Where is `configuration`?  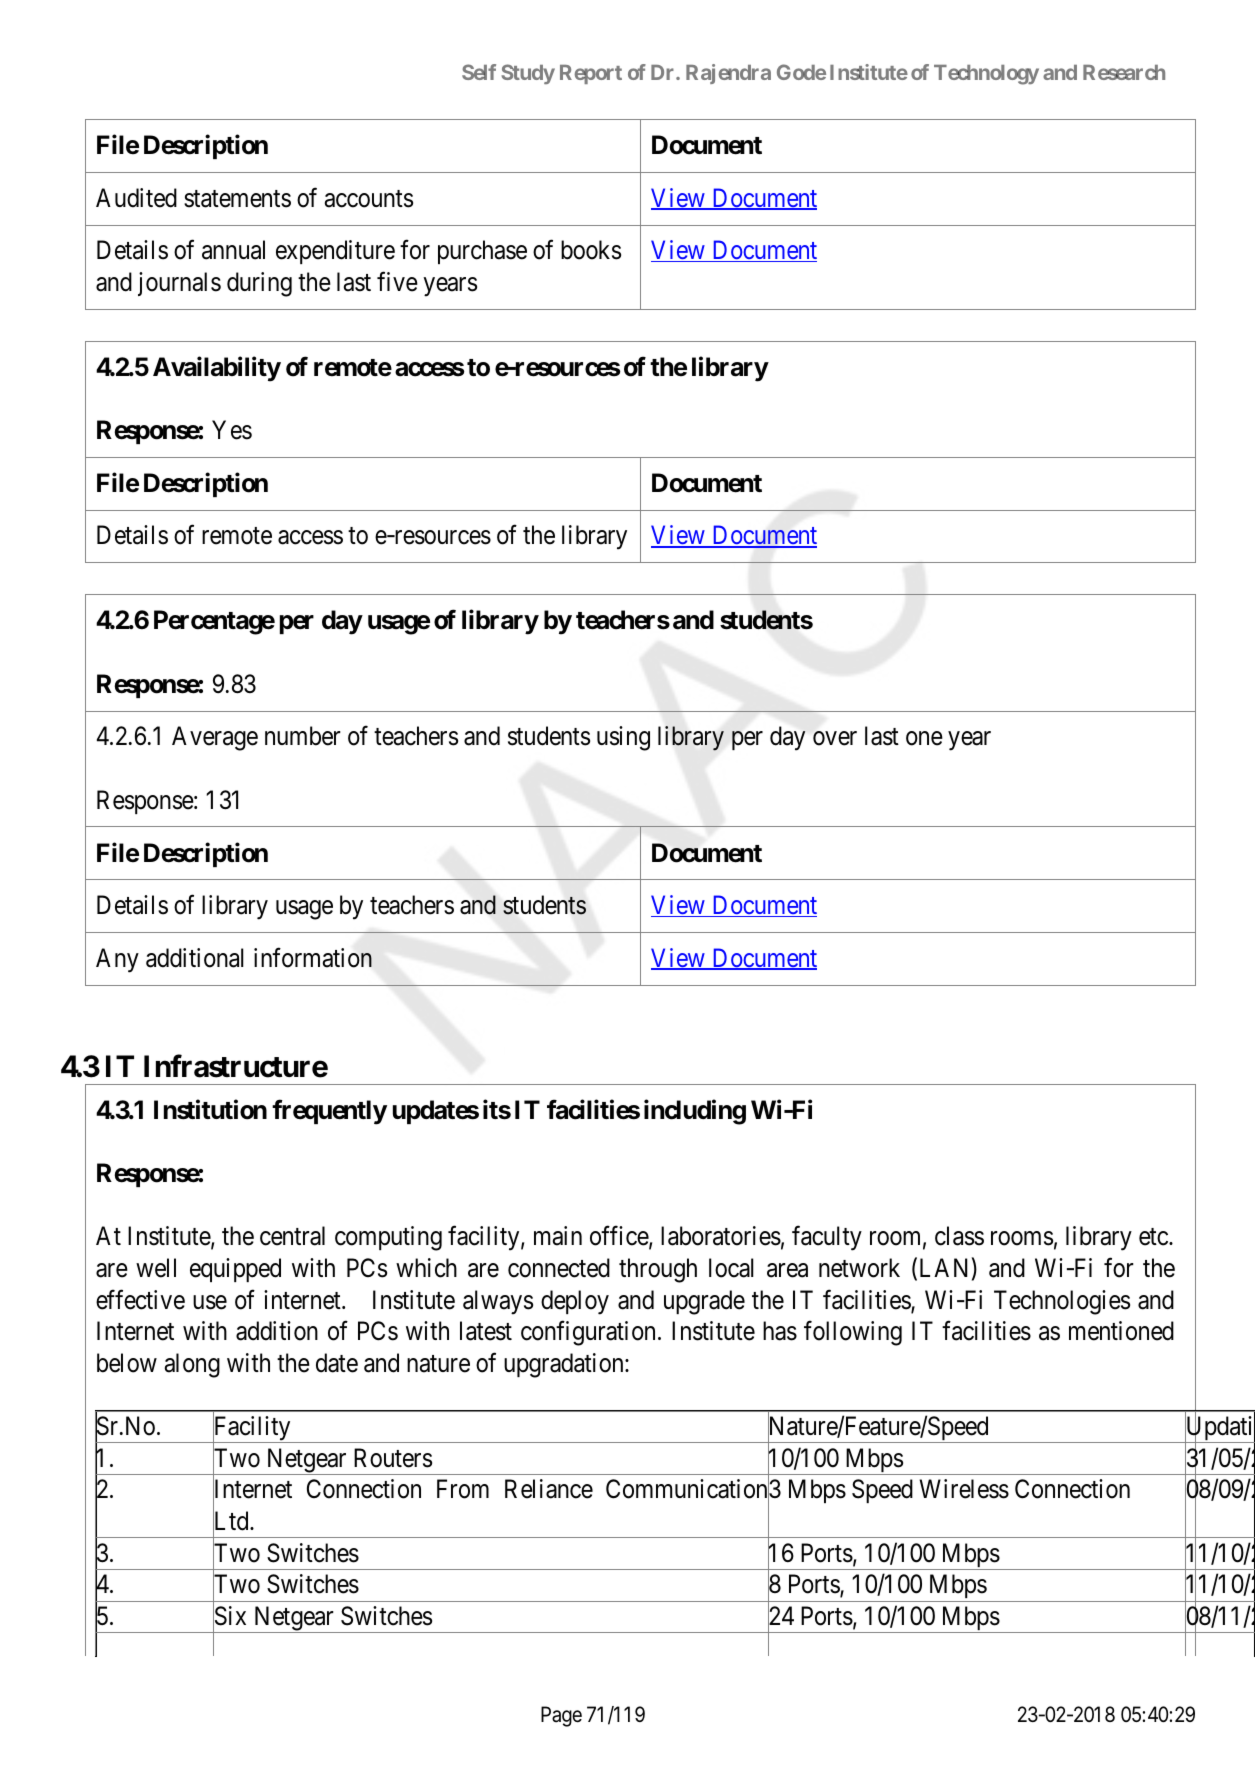
configuration is located at coordinates (588, 1333).
